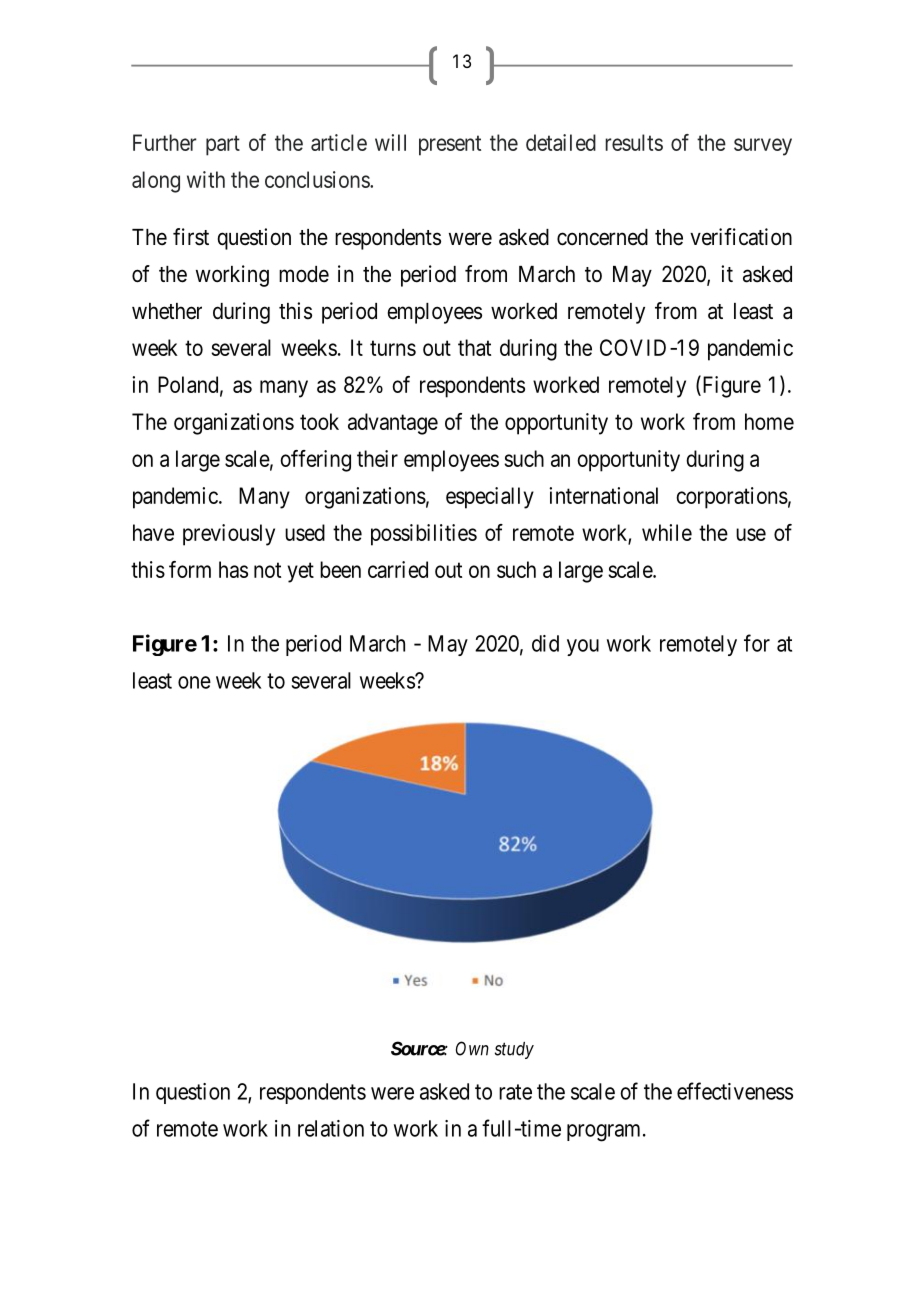  Describe the element at coordinates (167, 311) in the screenshot. I see `whether` at that location.
